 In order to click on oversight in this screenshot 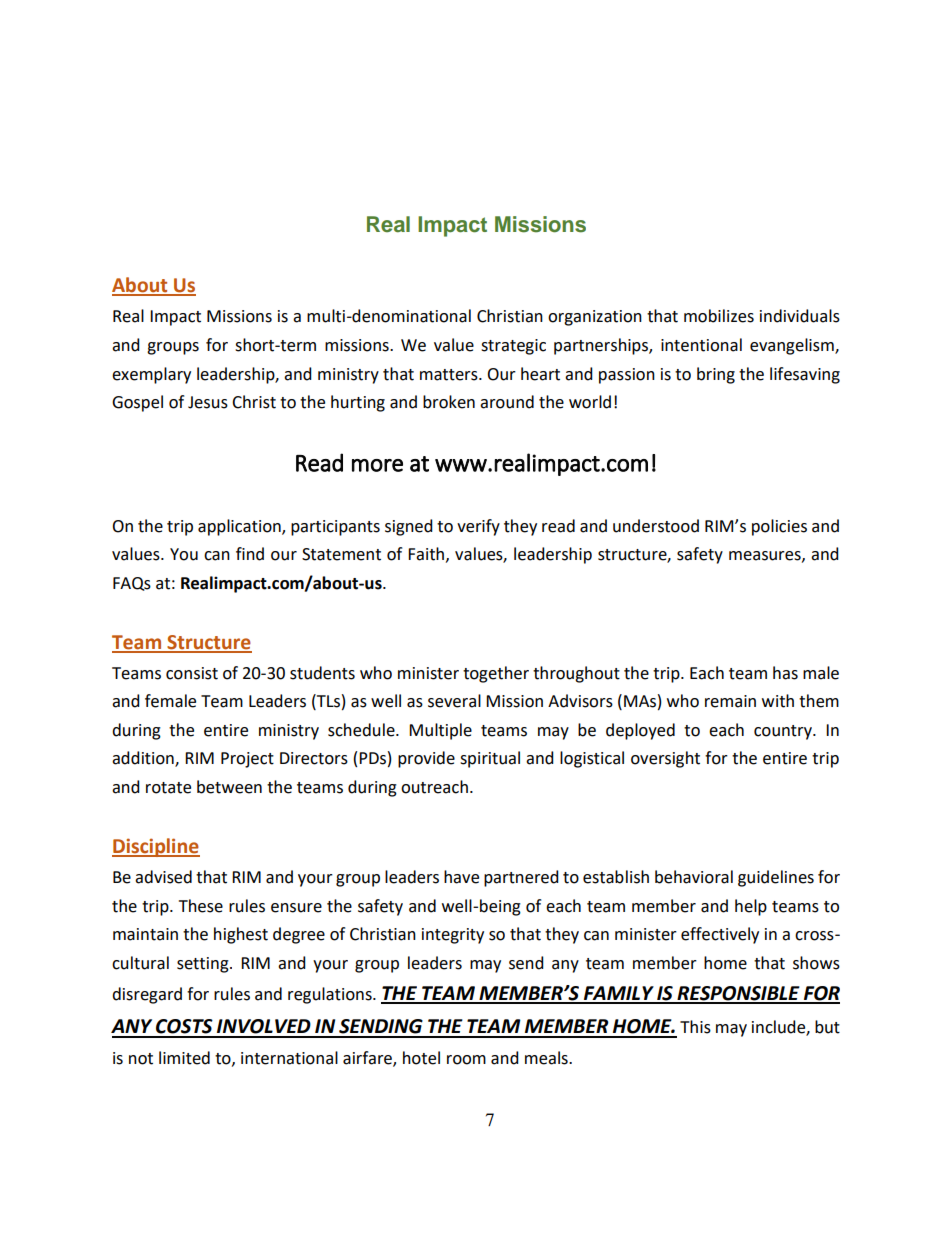, I will do `click(665, 759)`.
